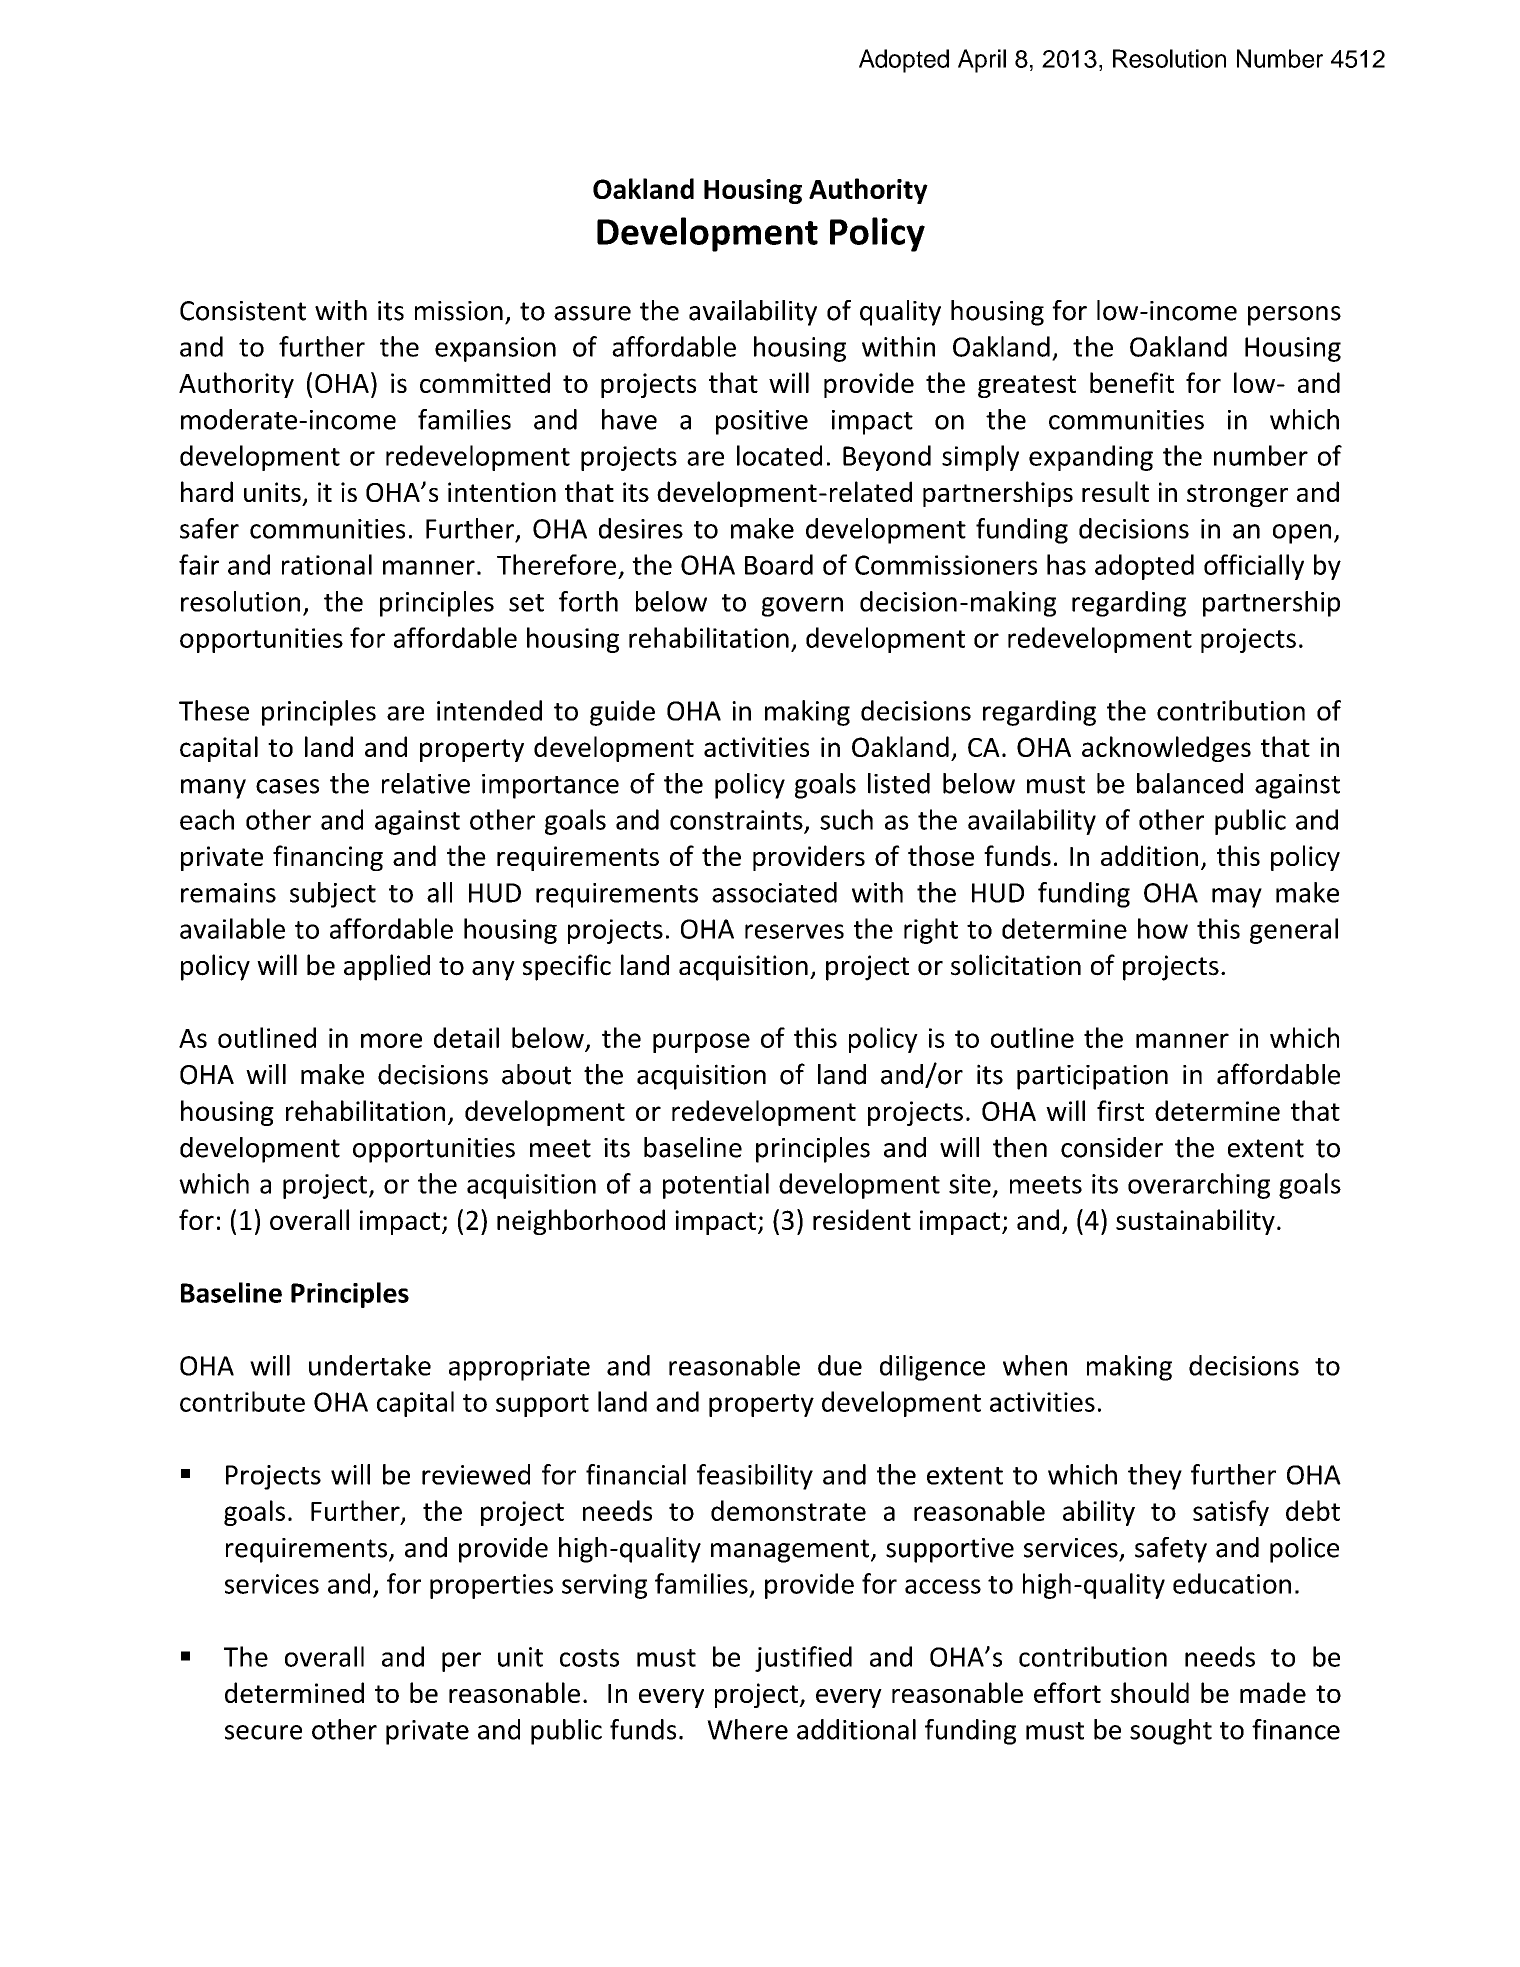  Describe the element at coordinates (779, 455) in the screenshot. I see `located` at that location.
